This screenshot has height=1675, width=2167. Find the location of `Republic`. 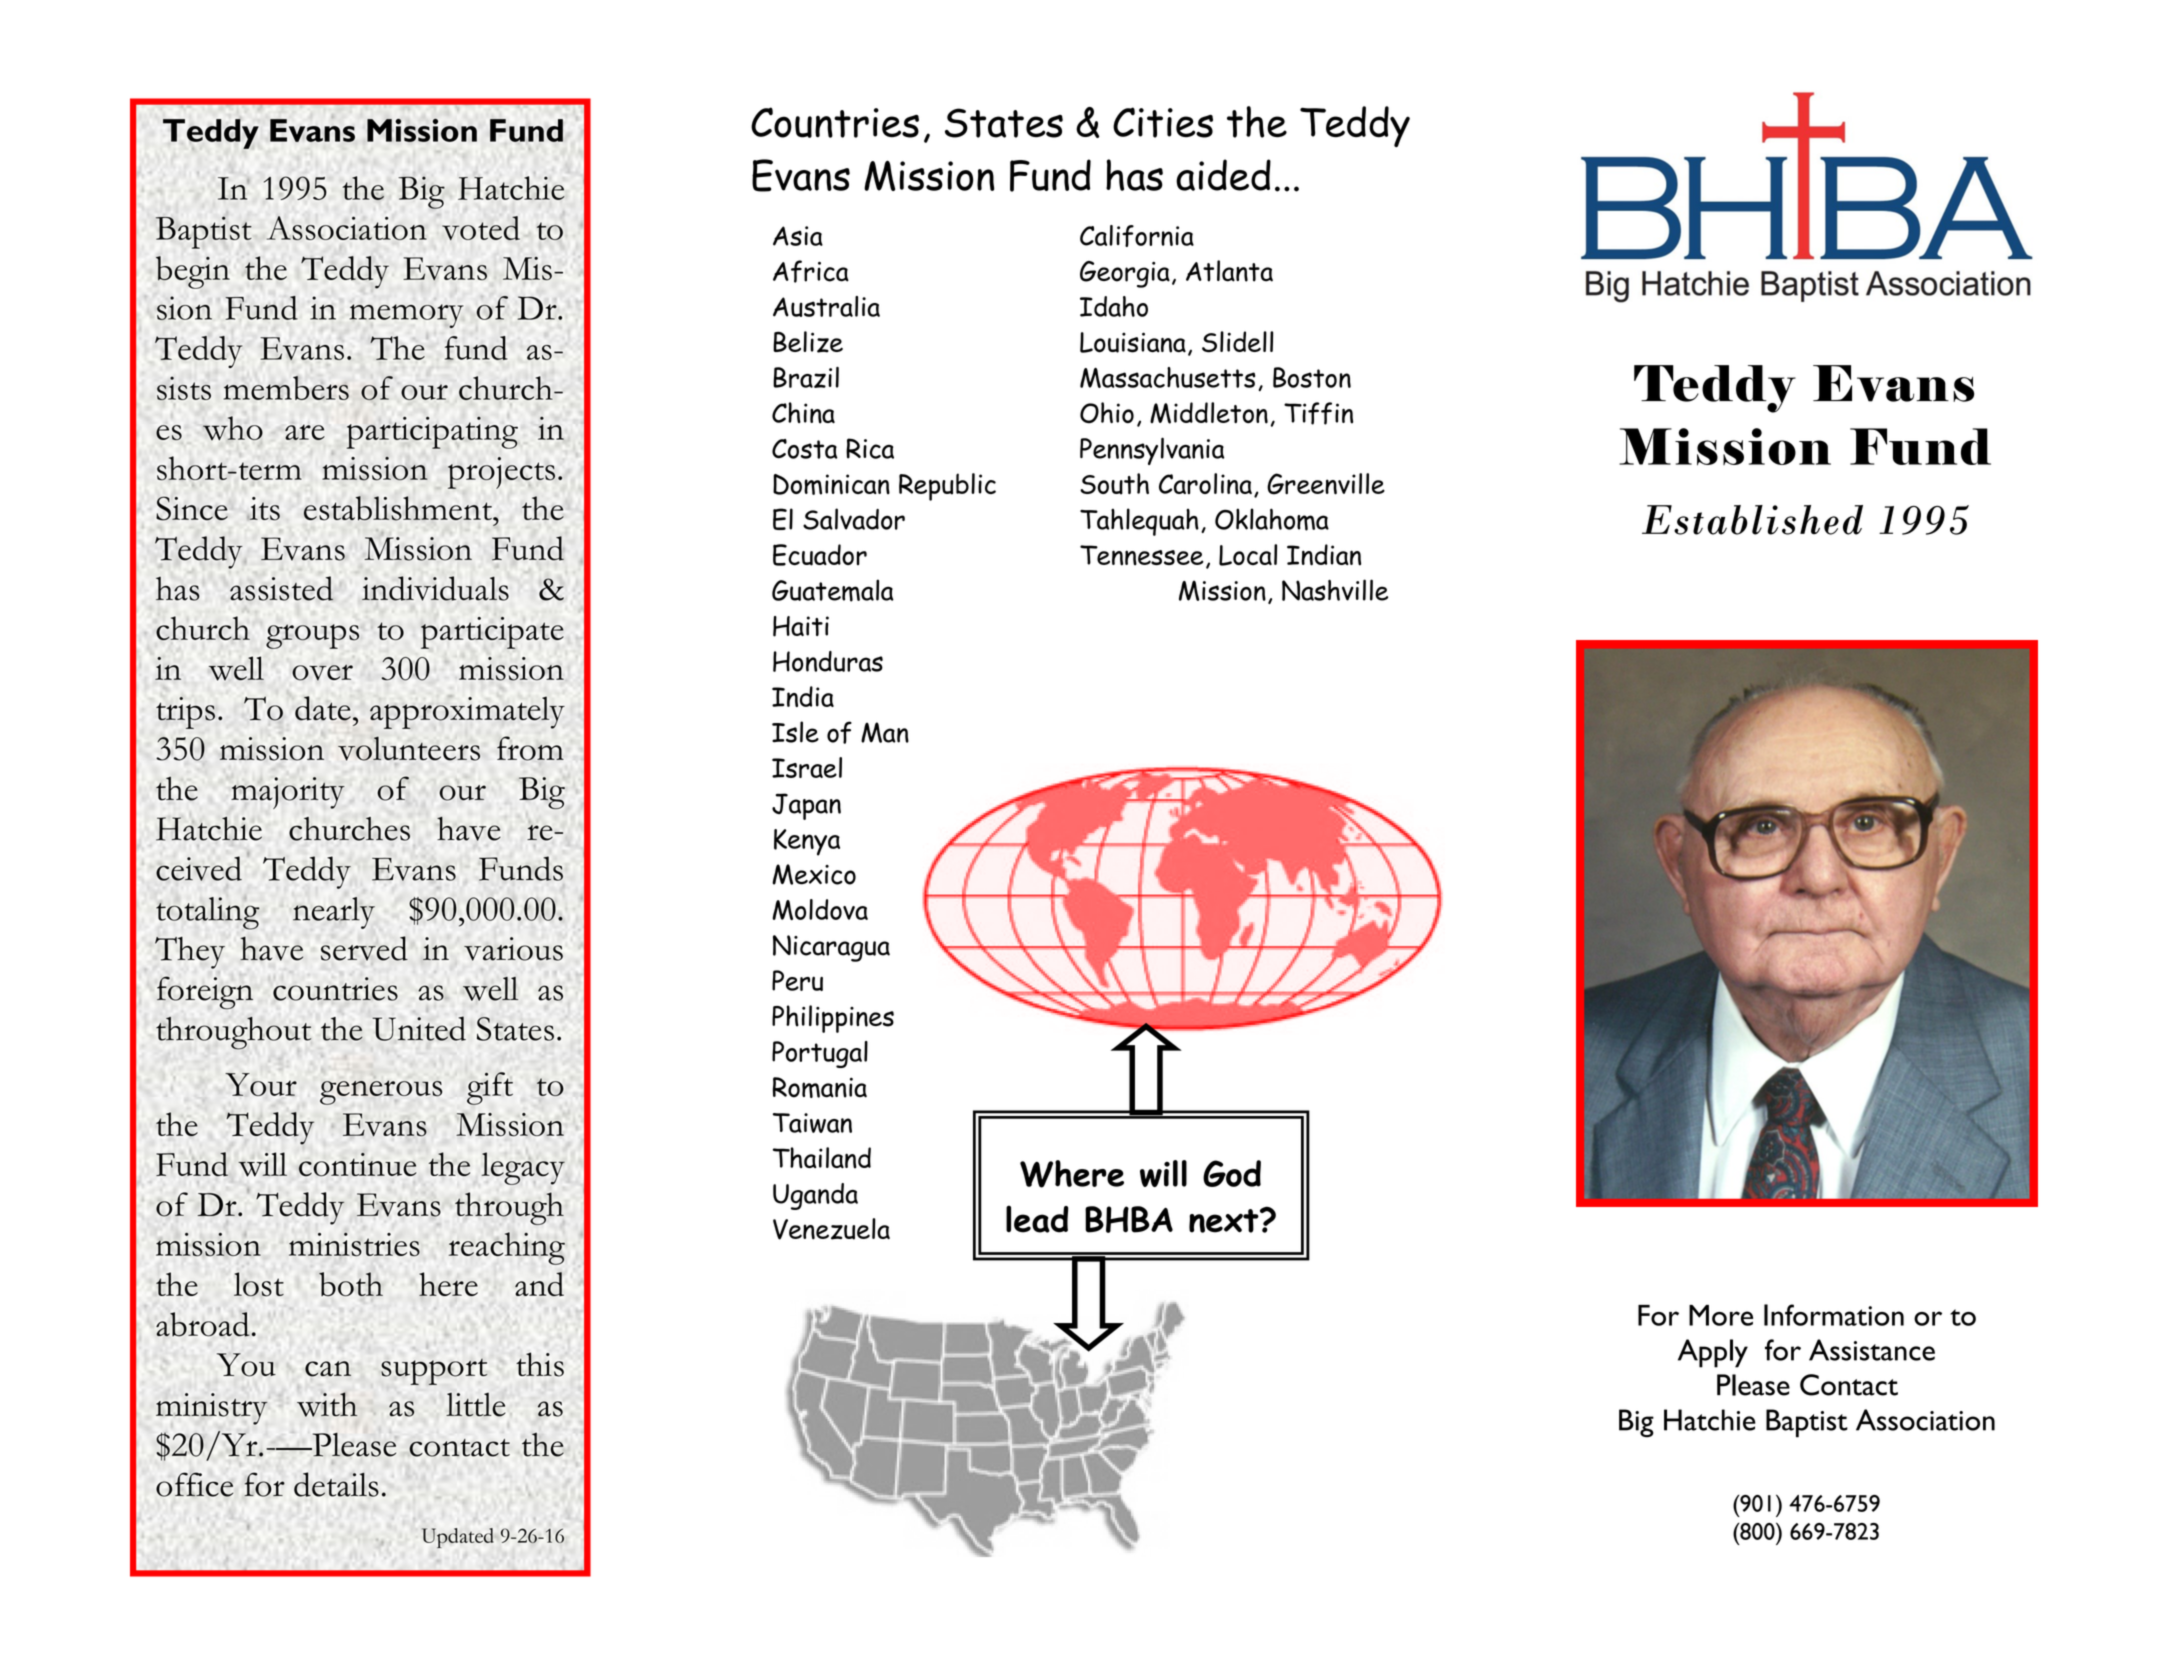

Republic is located at coordinates (947, 487).
